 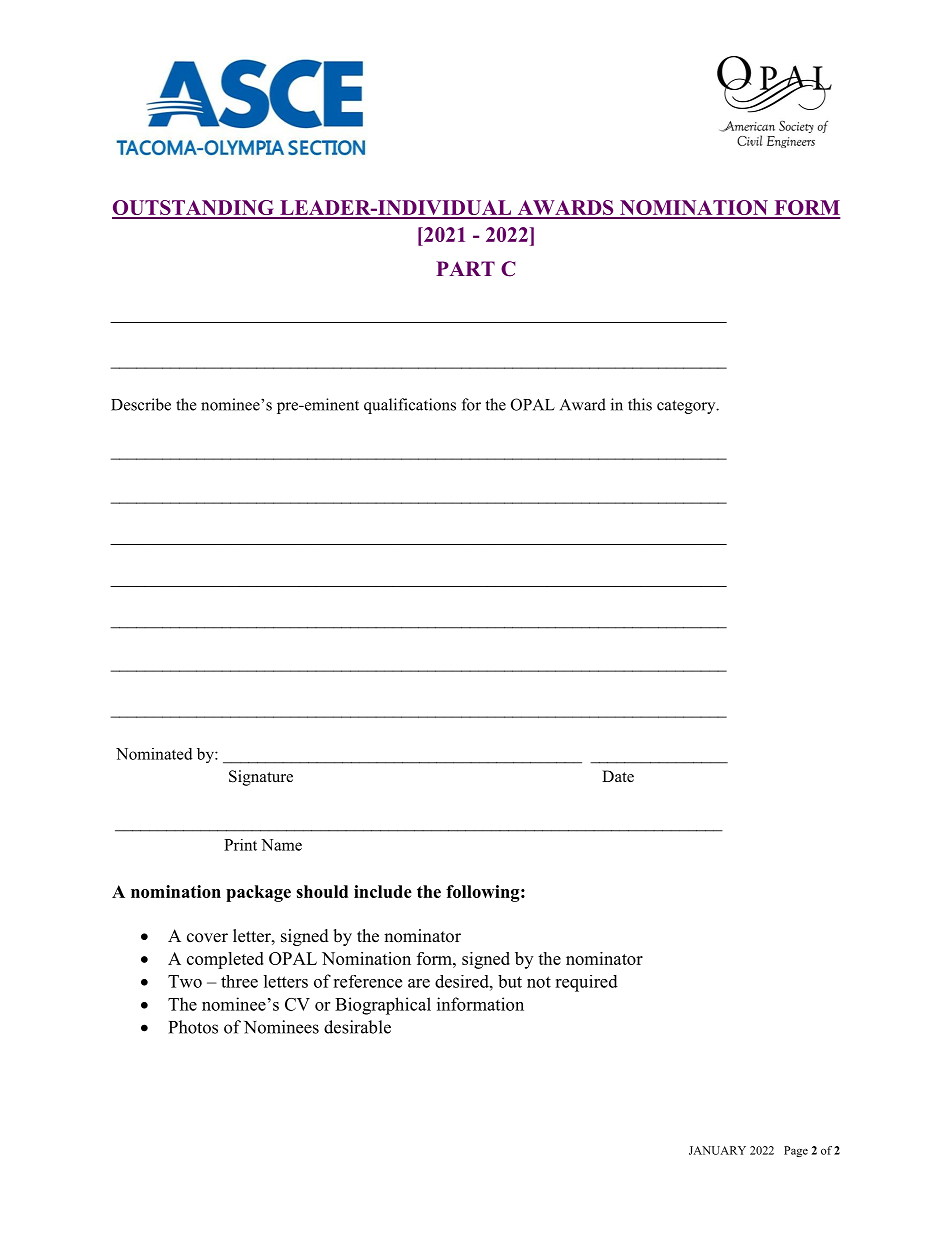 I want to click on Signature, so click(x=261, y=778).
